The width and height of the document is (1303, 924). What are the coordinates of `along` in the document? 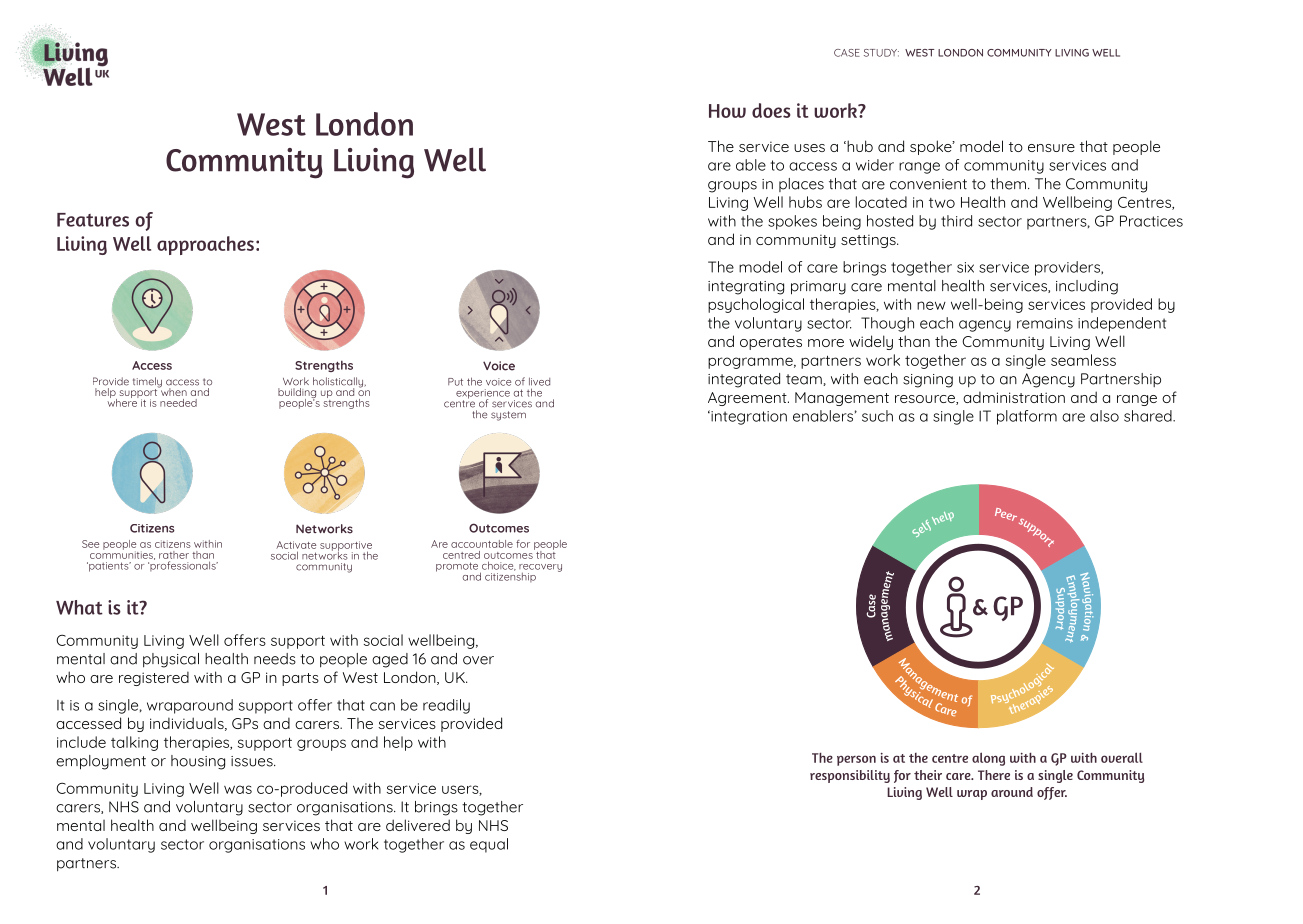 It's located at (988, 759).
